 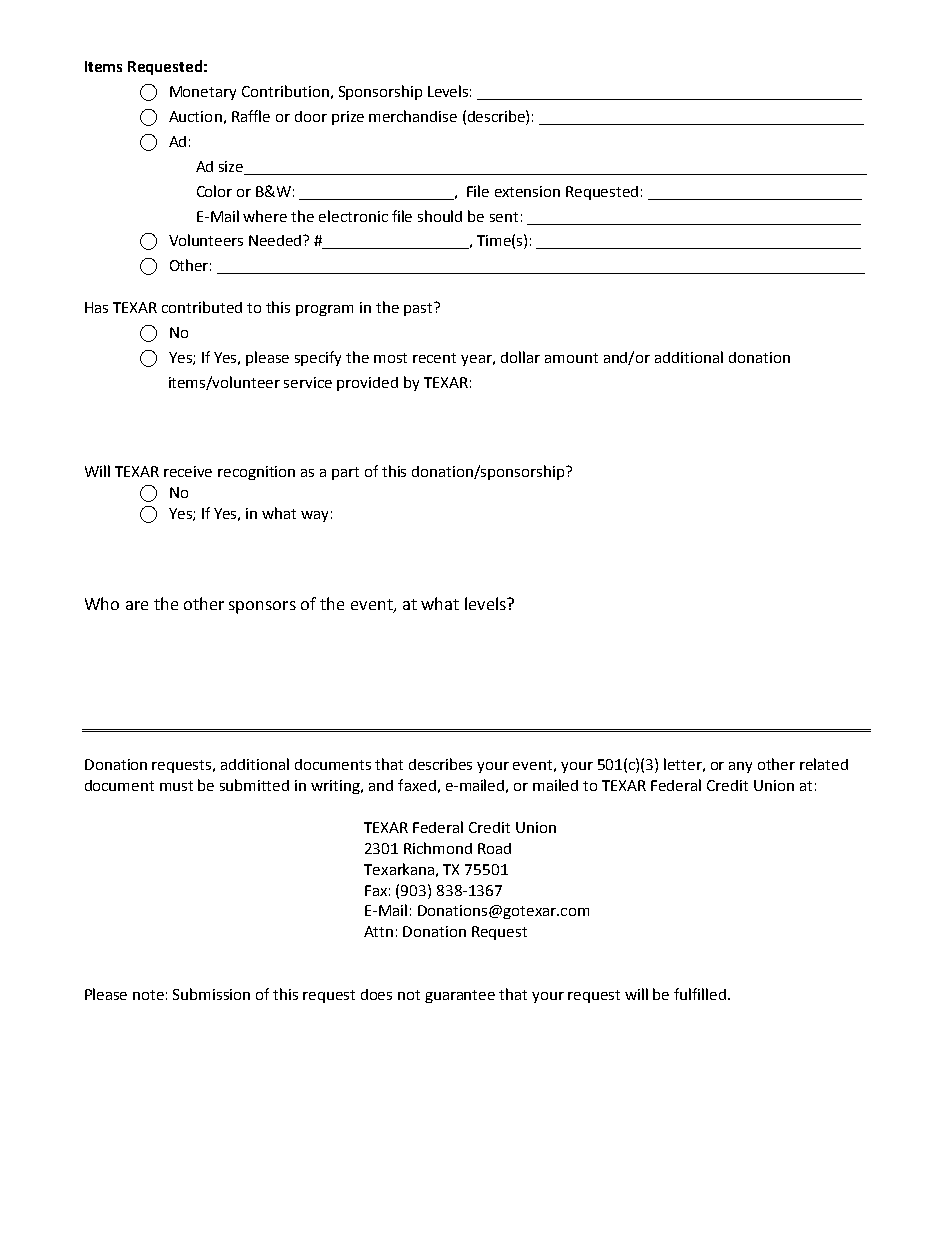 What do you see at coordinates (137, 605) in the image?
I see `are` at bounding box center [137, 605].
